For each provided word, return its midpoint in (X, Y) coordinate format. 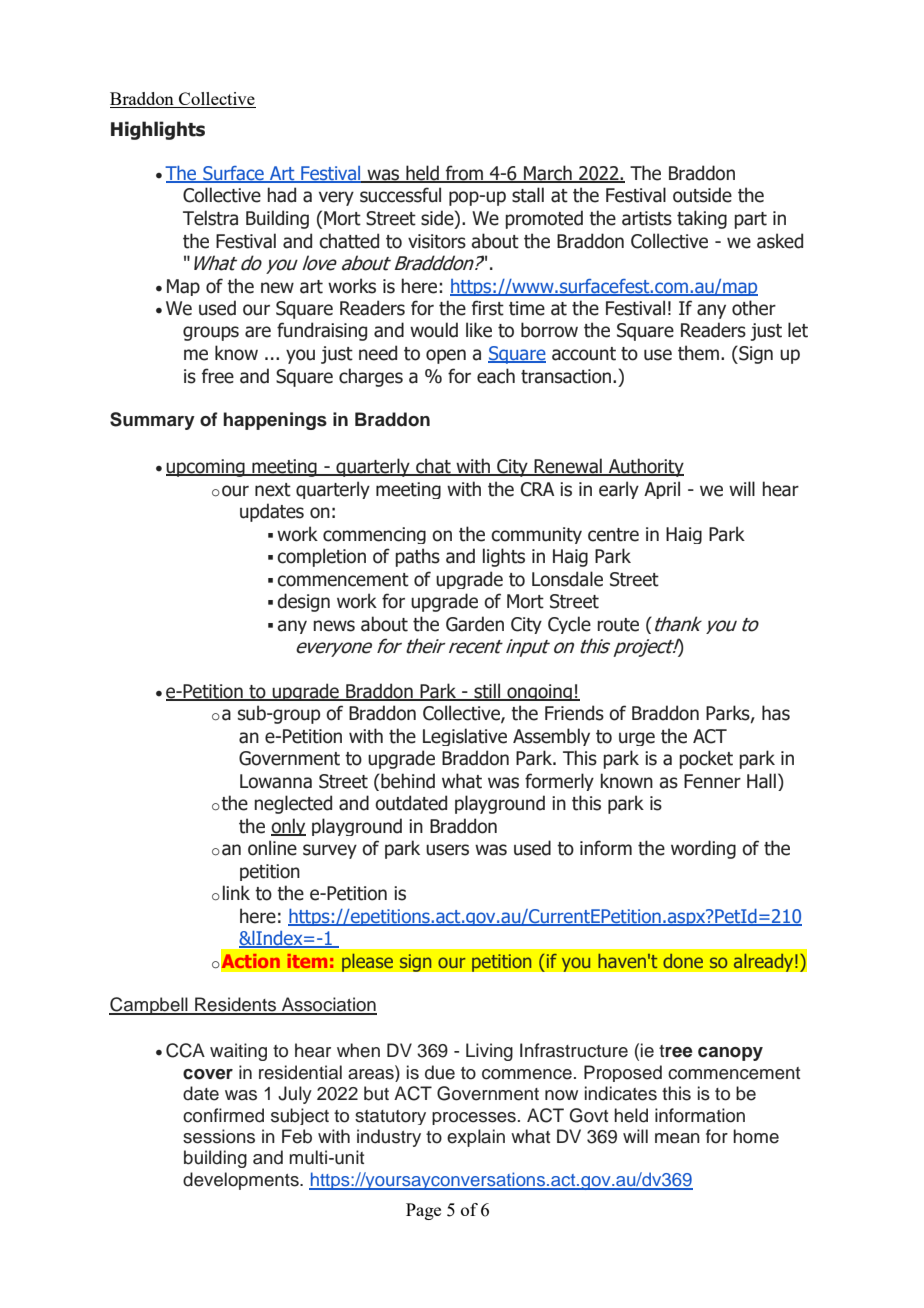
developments (242, 1181)
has (776, 713)
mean (677, 1138)
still (487, 691)
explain (476, 1138)
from (464, 174)
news (334, 626)
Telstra (210, 218)
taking (702, 219)
